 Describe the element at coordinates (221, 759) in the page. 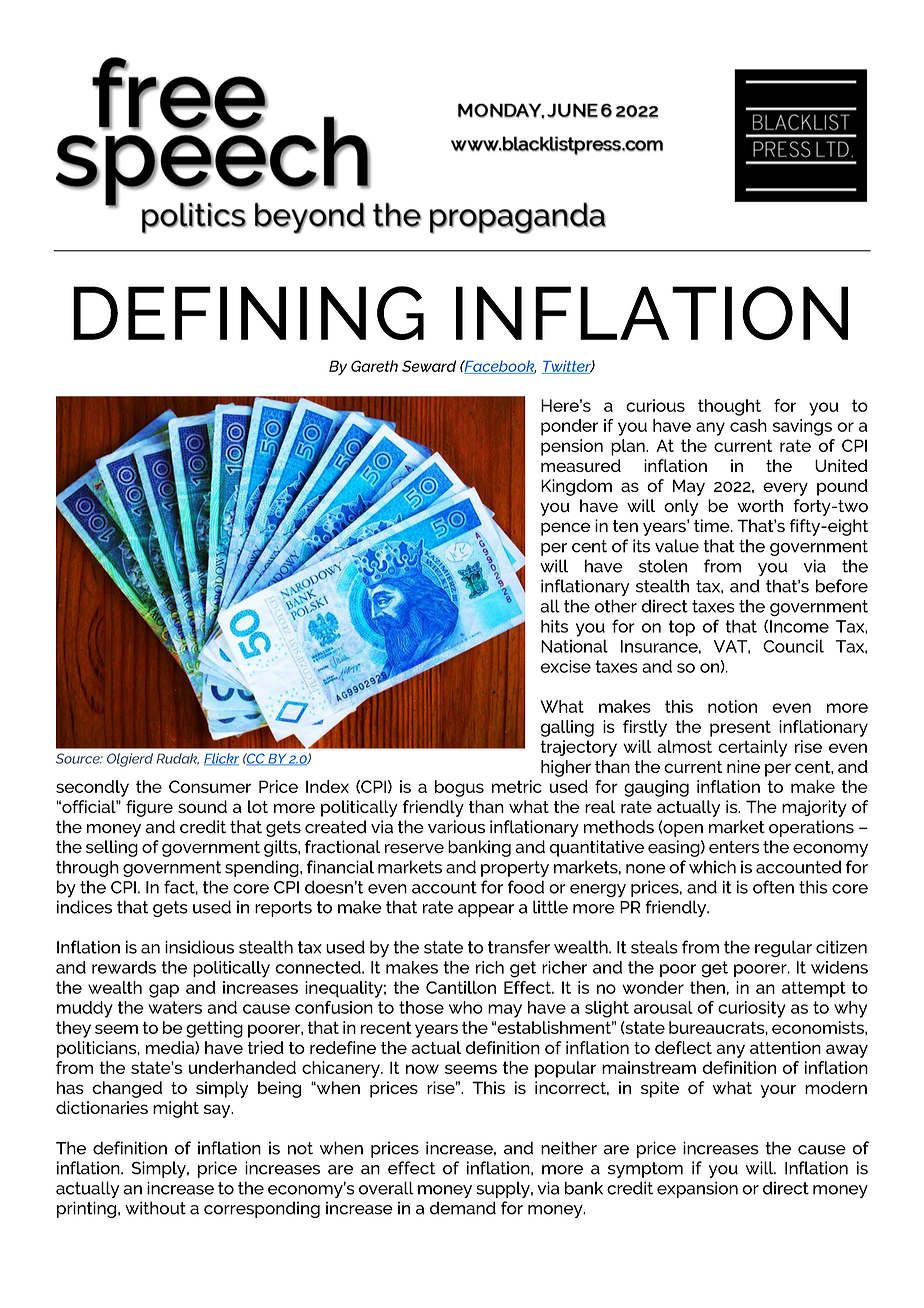

I see `Flickr` at that location.
